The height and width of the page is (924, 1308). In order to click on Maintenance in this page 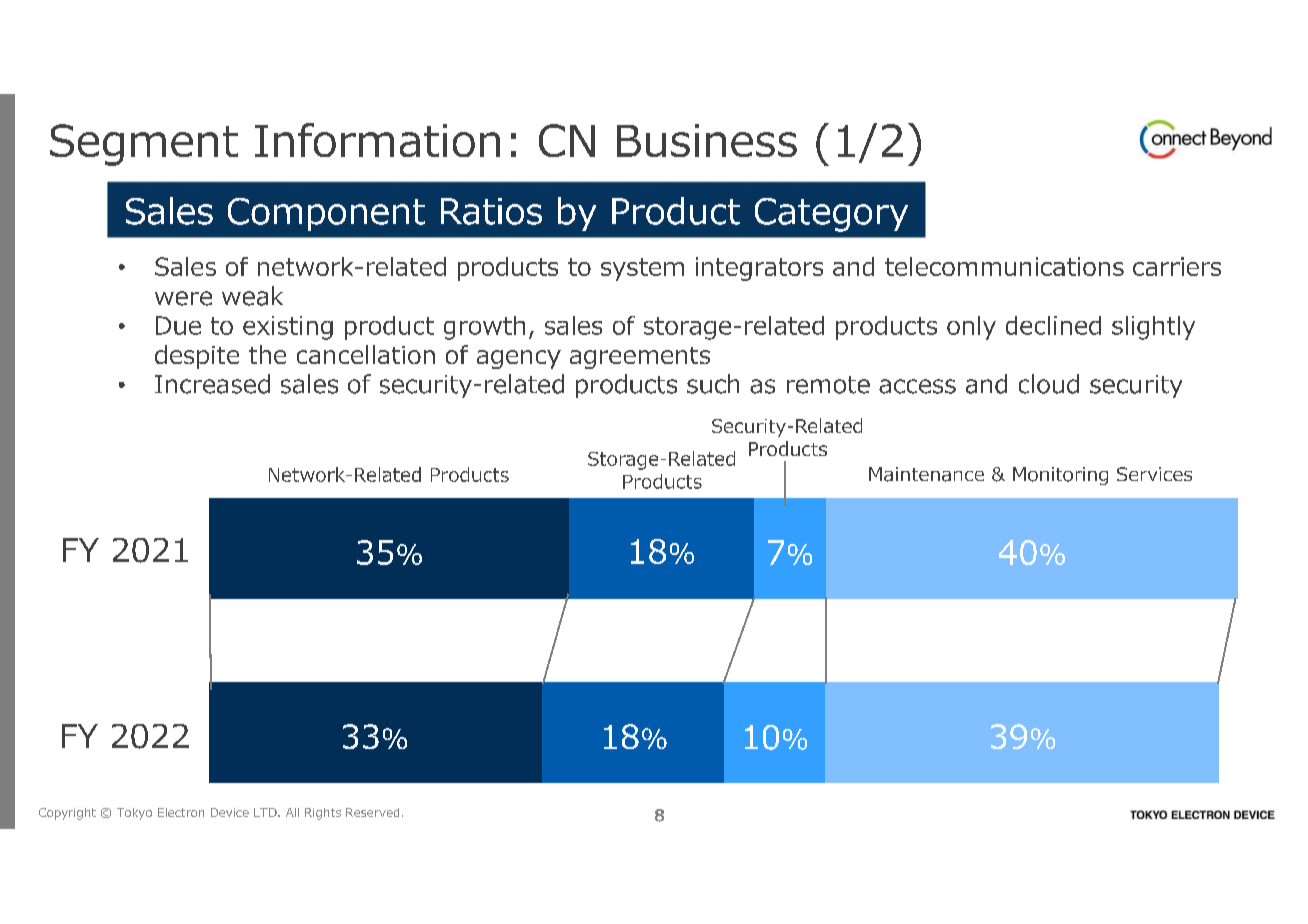, I will do `click(926, 474)`.
